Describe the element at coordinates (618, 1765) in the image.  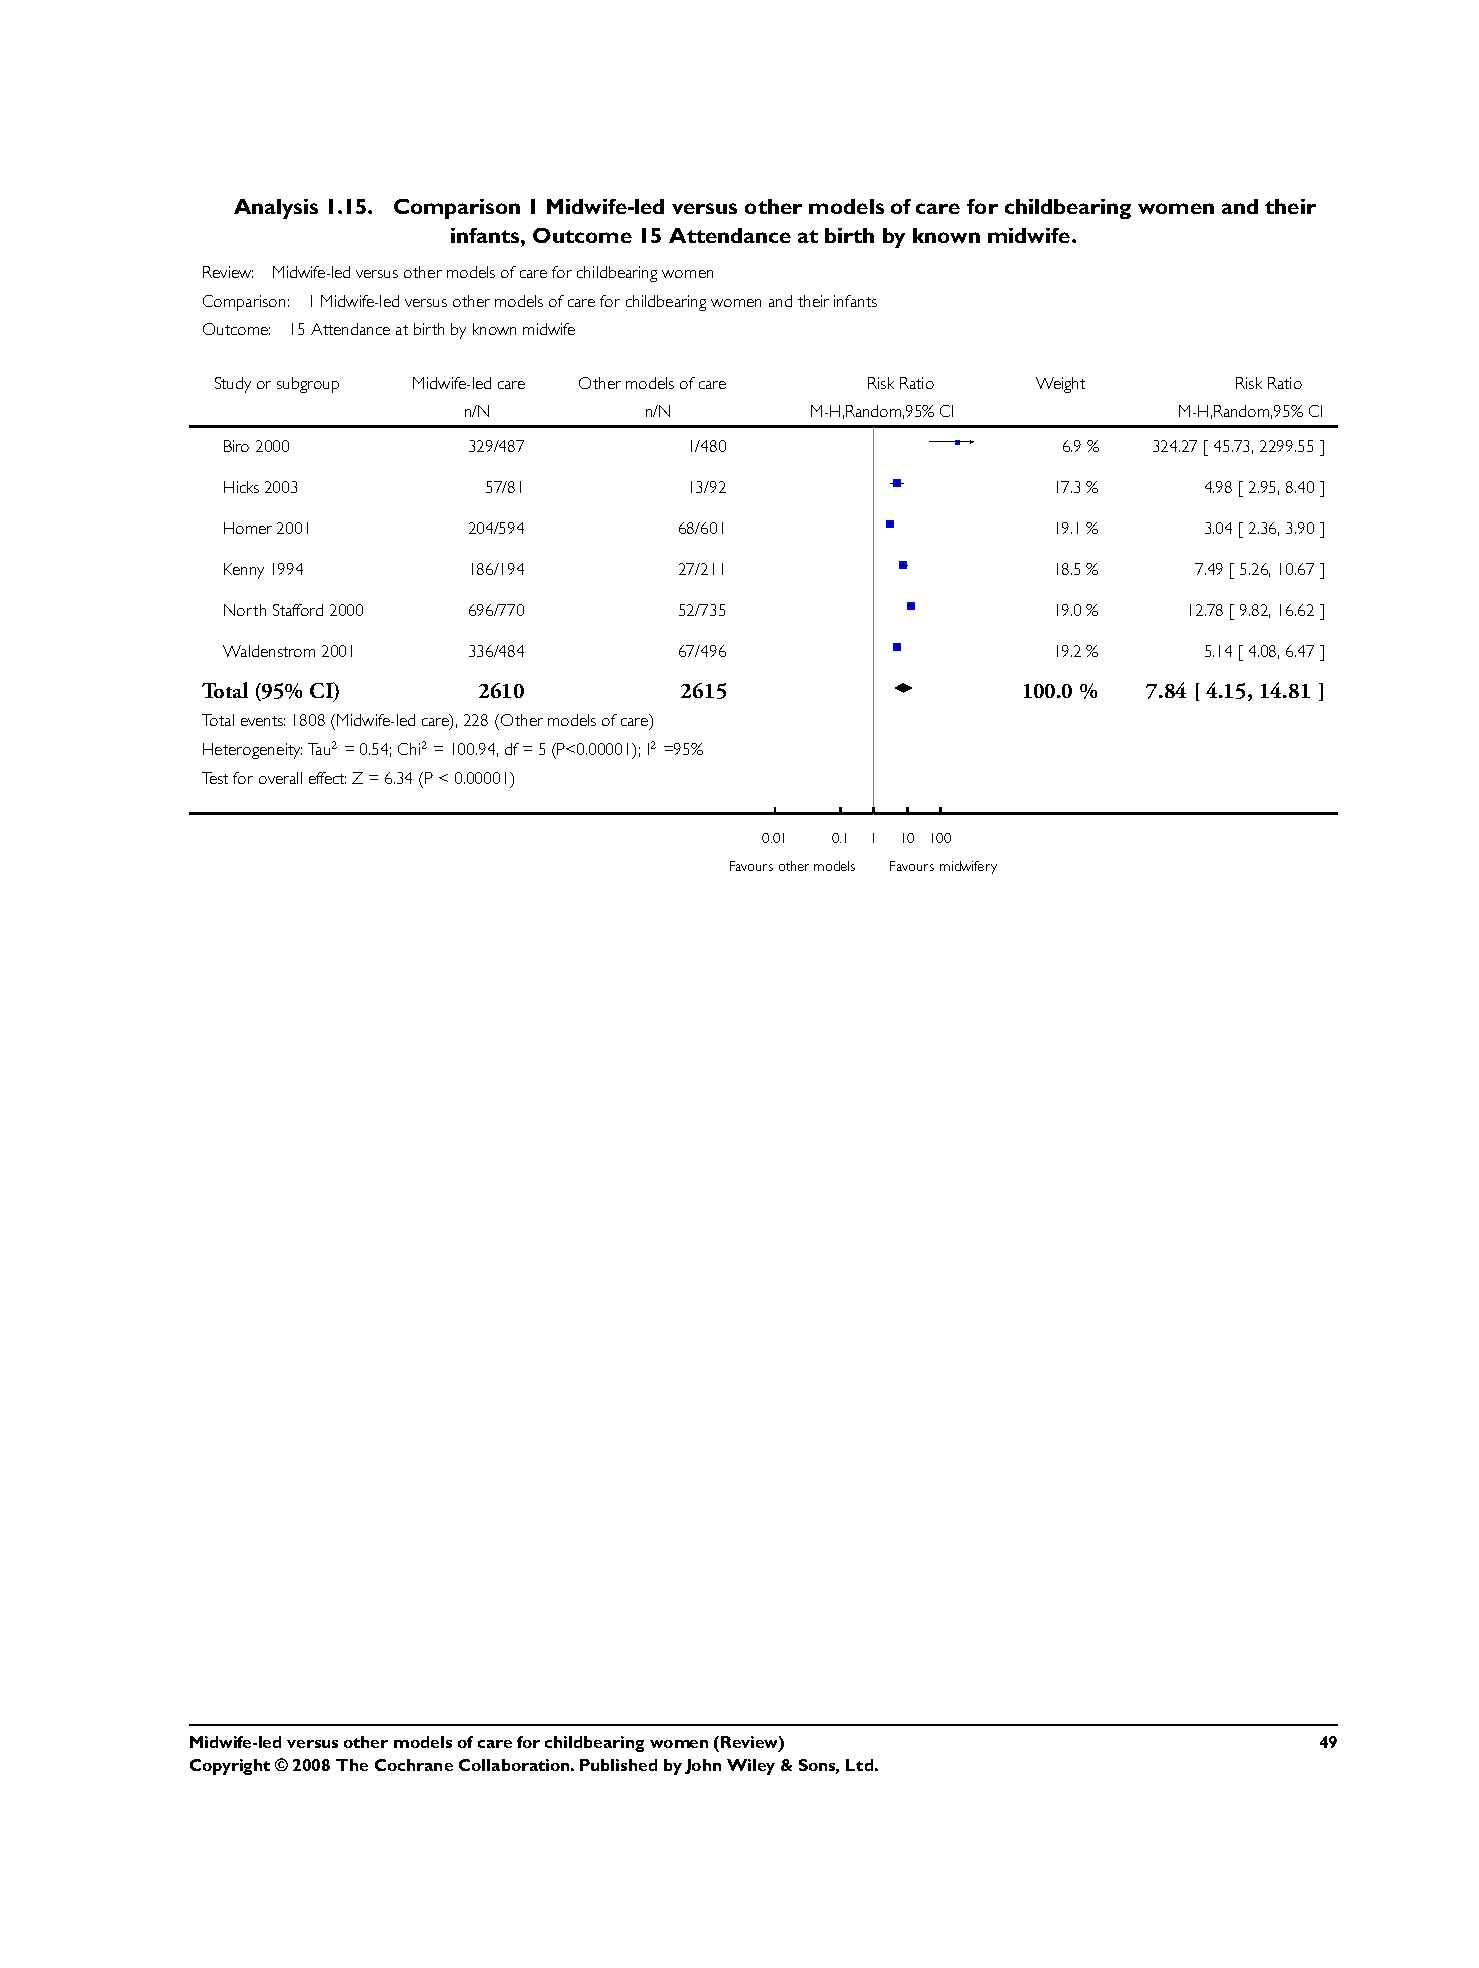
I see `Published` at that location.
